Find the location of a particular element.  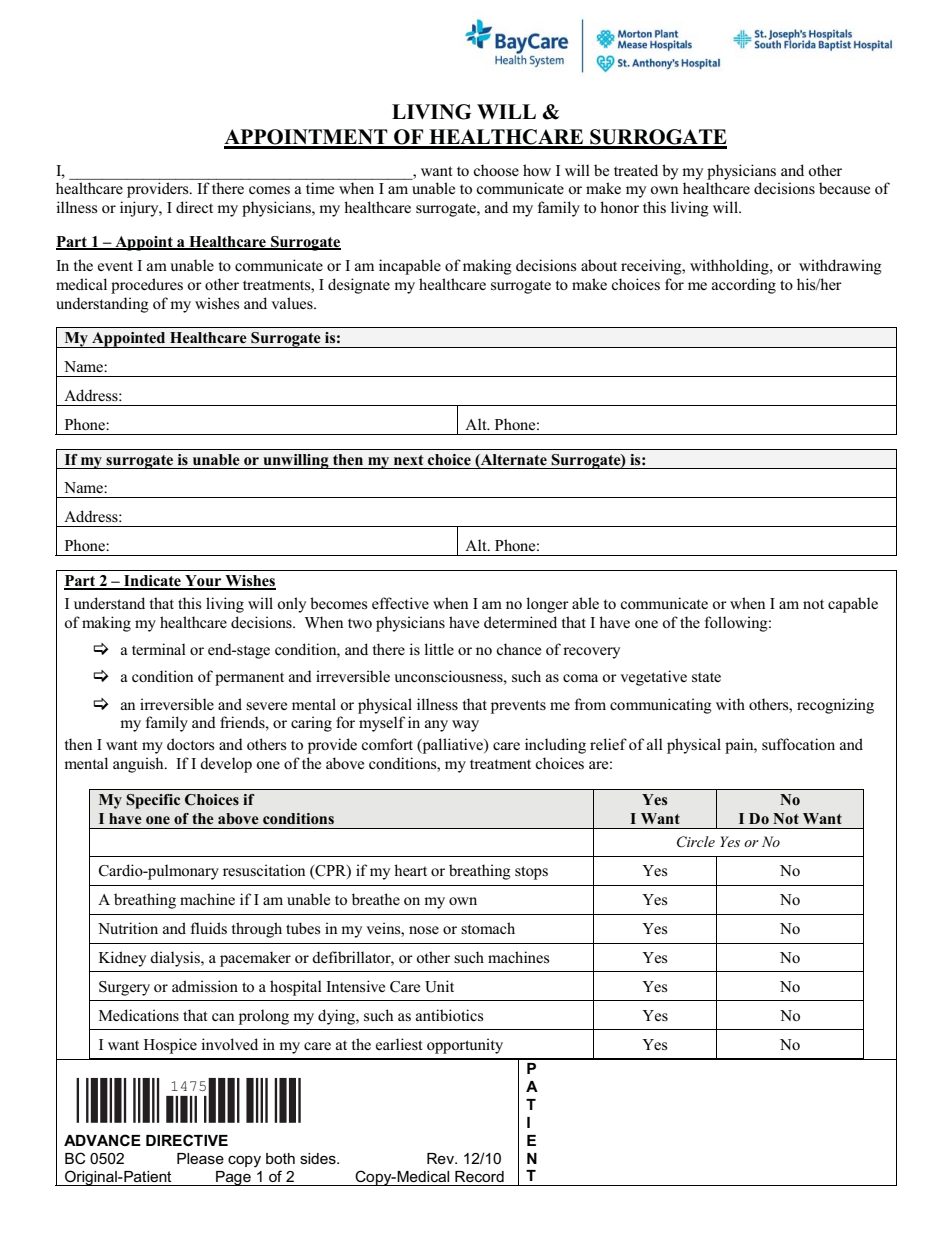

choose is located at coordinates (496, 170).
